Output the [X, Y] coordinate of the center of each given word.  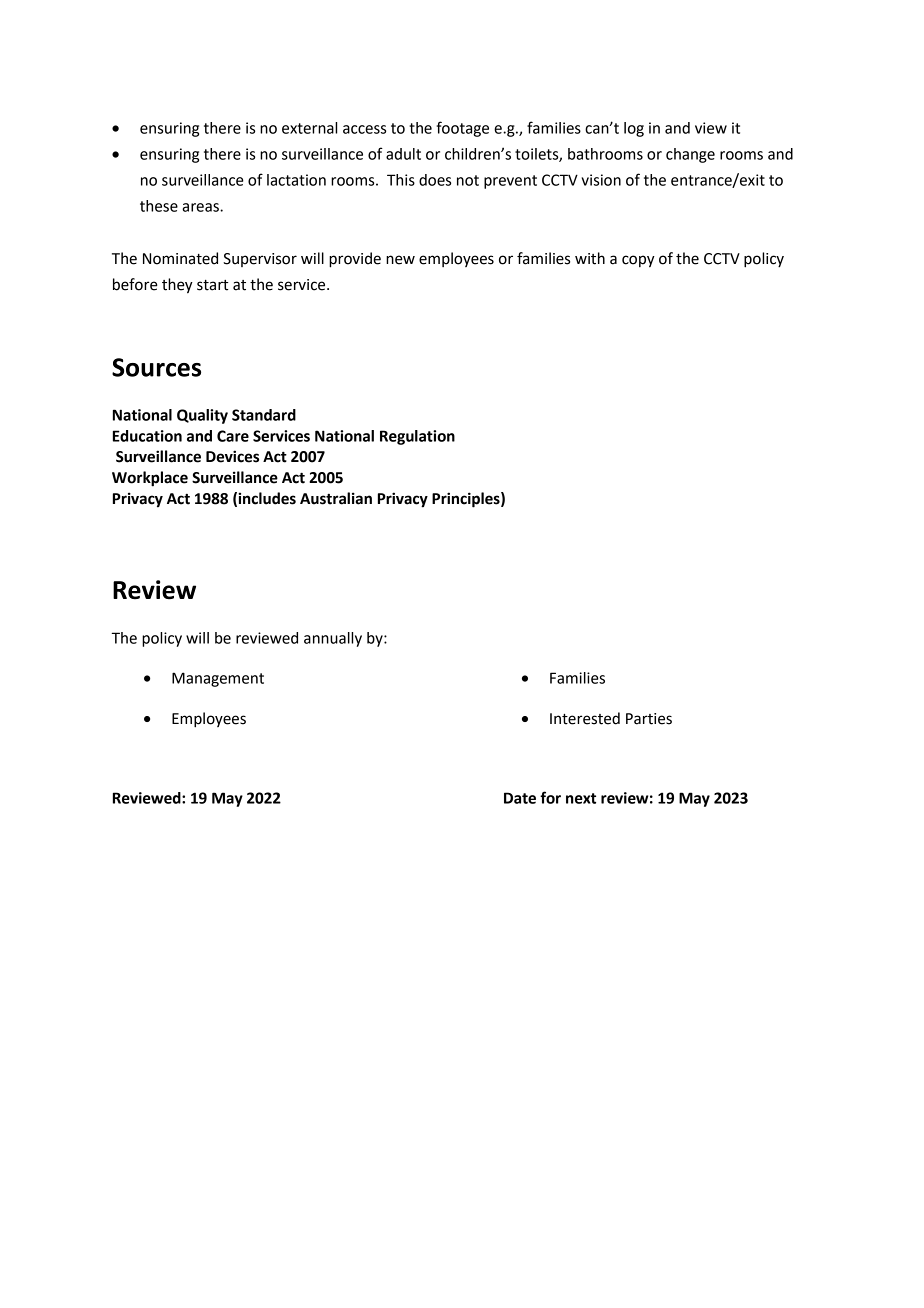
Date [520, 798]
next [581, 798]
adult [403, 154]
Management [218, 679]
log [634, 129]
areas [201, 207]
